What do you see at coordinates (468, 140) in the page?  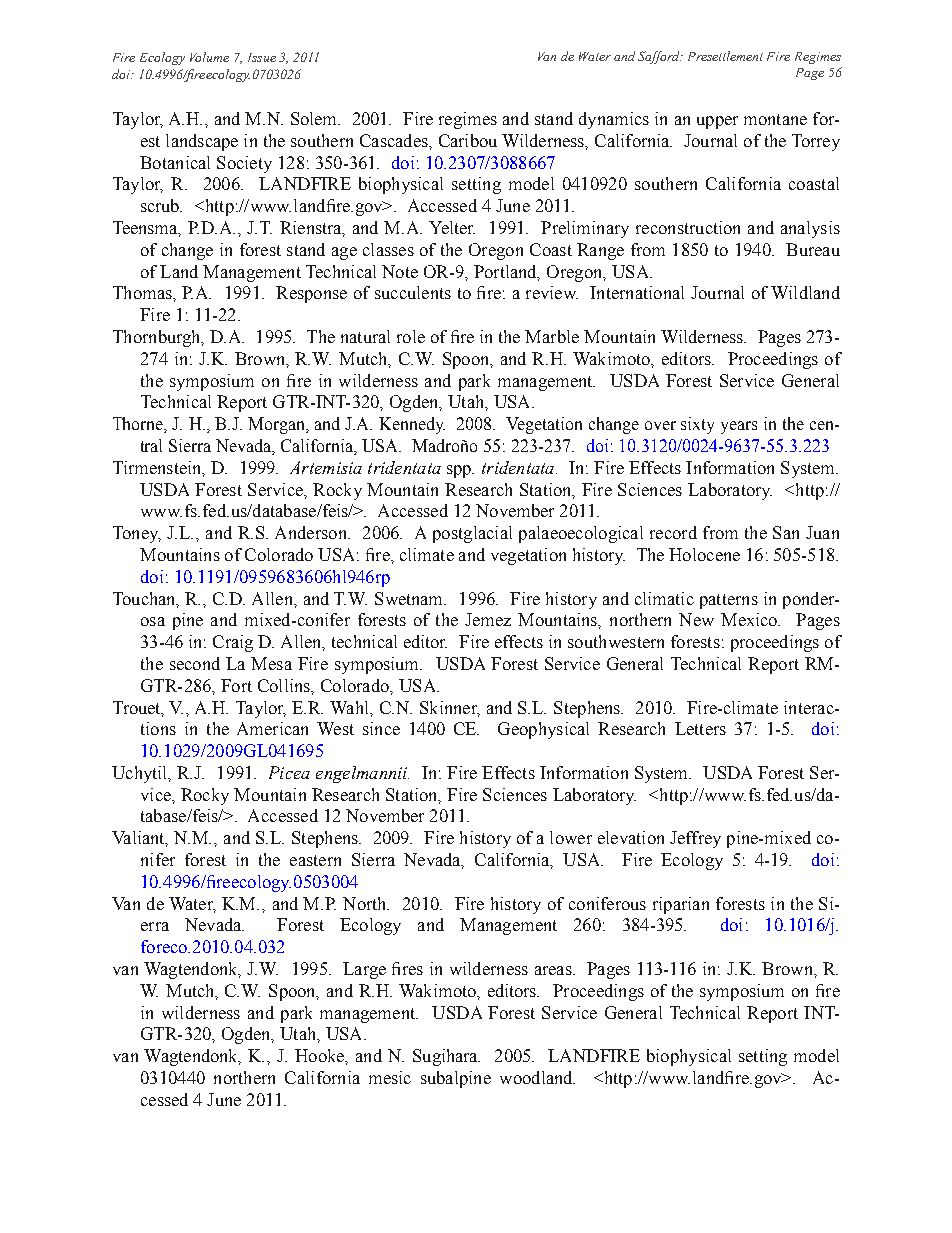 I see `Caribou` at bounding box center [468, 140].
